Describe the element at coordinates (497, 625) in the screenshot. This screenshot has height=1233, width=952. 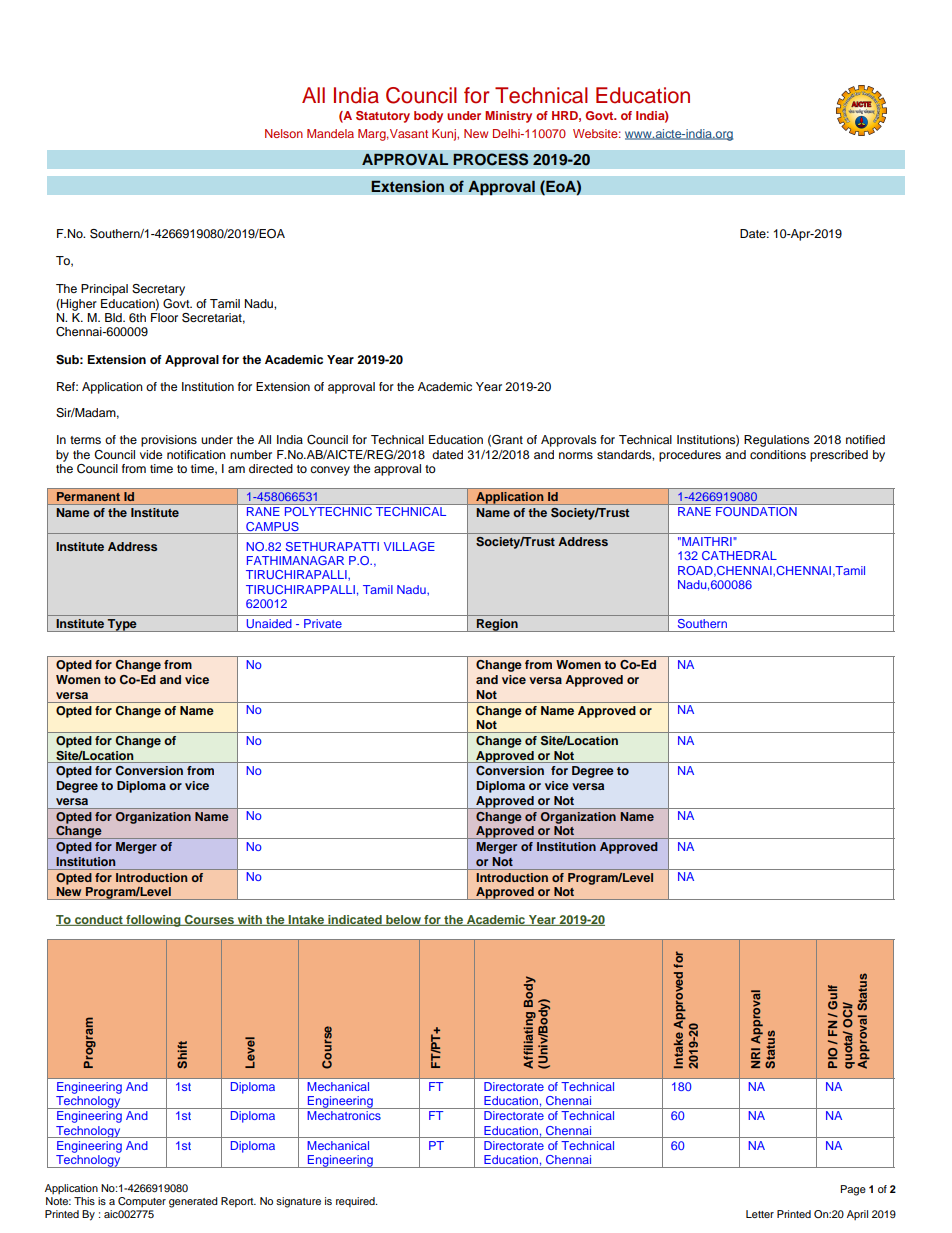
I see `Region` at that location.
